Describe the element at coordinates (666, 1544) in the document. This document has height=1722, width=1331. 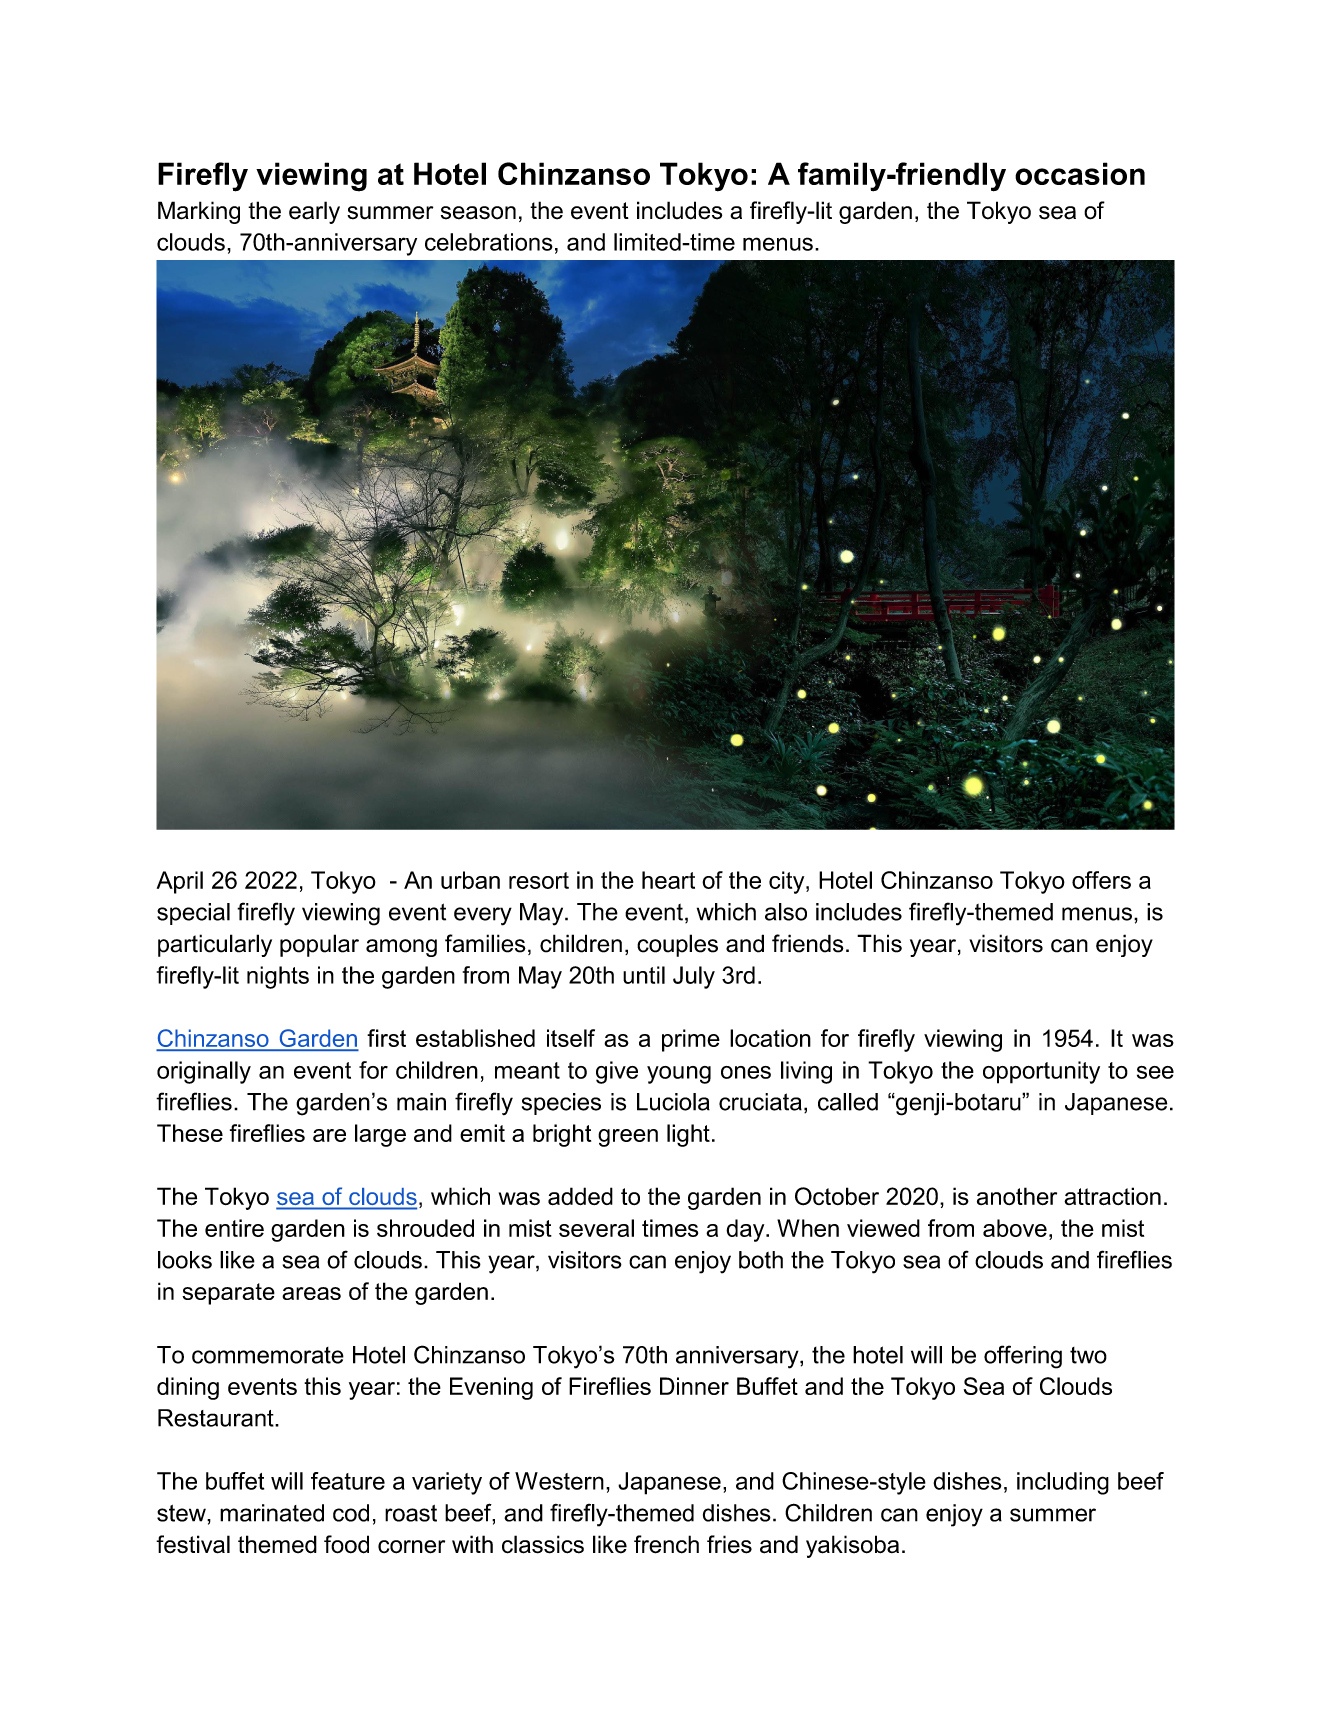
I see `french` at that location.
